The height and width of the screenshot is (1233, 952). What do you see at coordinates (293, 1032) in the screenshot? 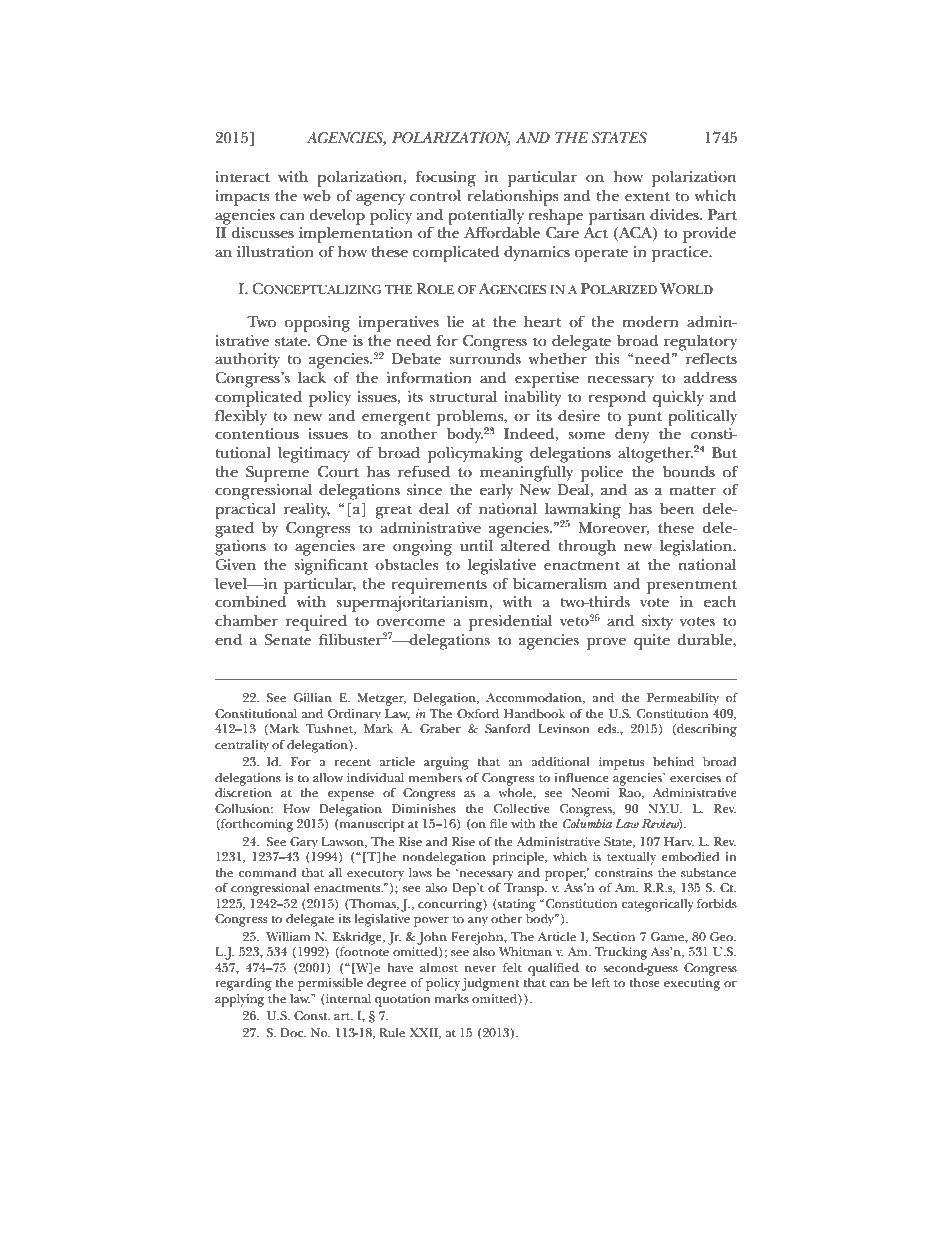
I see `Doc` at bounding box center [293, 1032].
